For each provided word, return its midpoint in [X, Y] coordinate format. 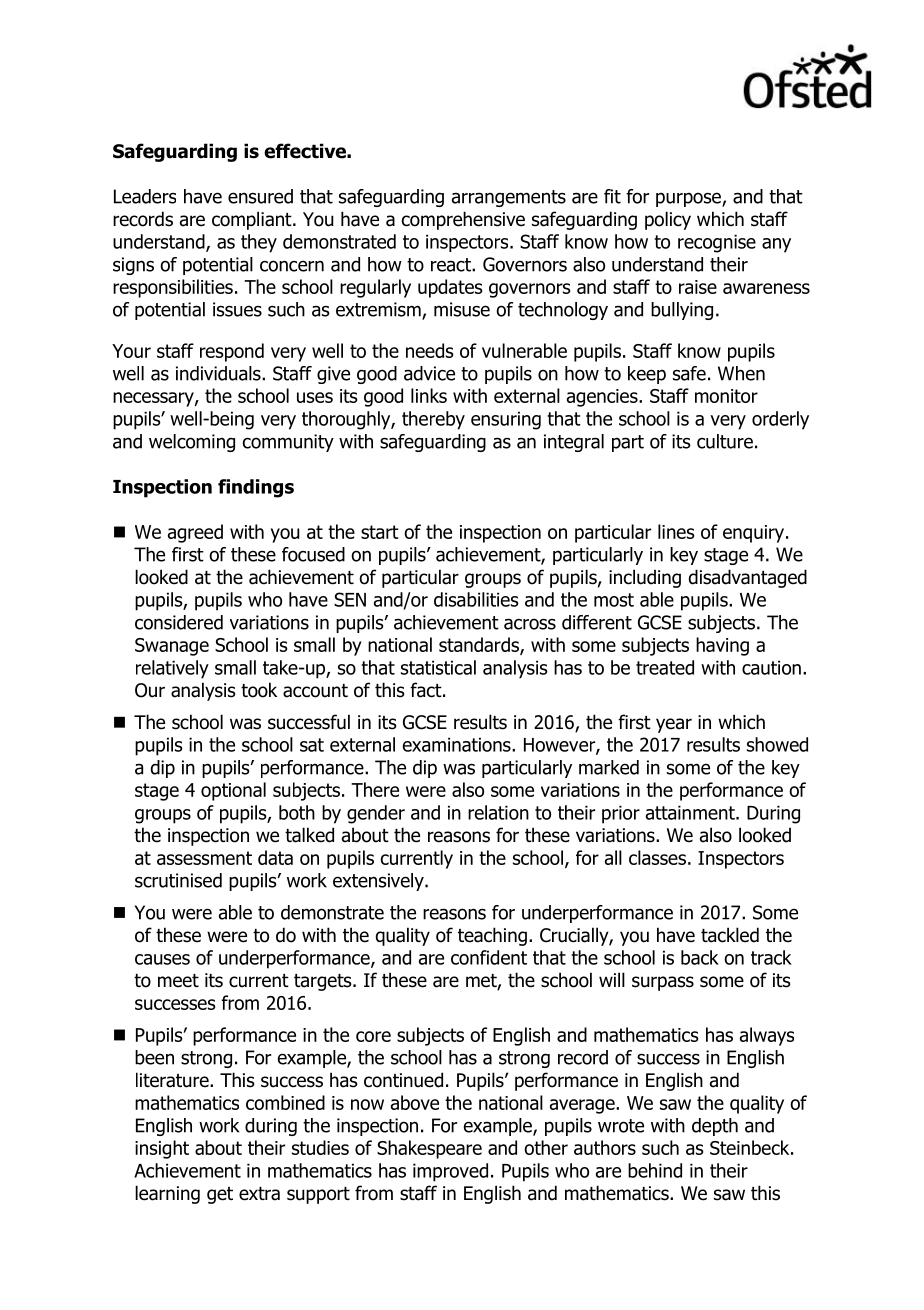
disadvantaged [748, 578]
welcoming [192, 443]
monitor [726, 396]
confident [489, 957]
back [700, 957]
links [429, 395]
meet [178, 981]
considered [179, 622]
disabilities [476, 599]
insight [162, 1149]
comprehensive [463, 220]
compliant [253, 220]
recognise [717, 243]
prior [621, 814]
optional [233, 791]
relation [498, 812]
